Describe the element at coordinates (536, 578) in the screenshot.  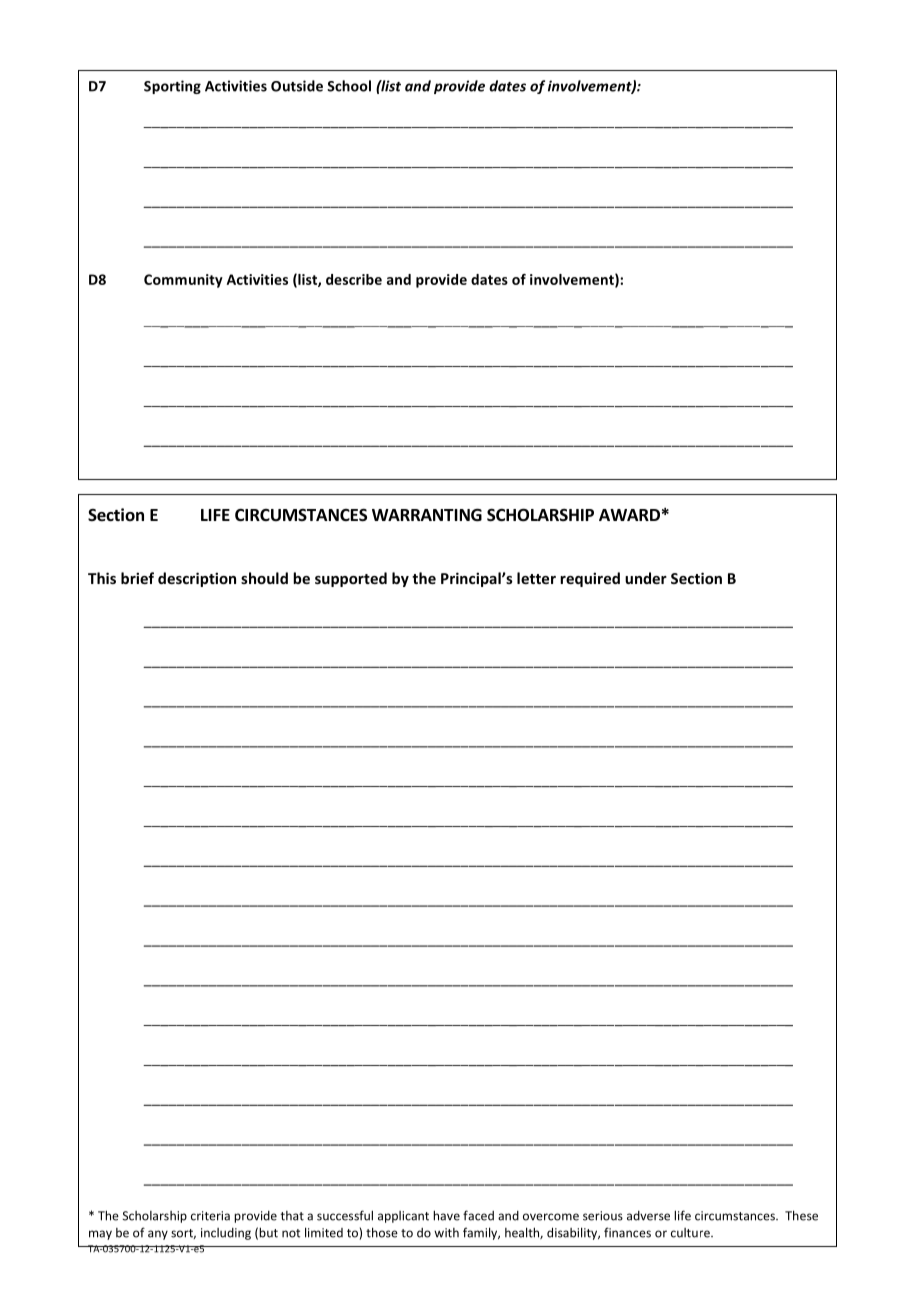
I see `letter` at that location.
